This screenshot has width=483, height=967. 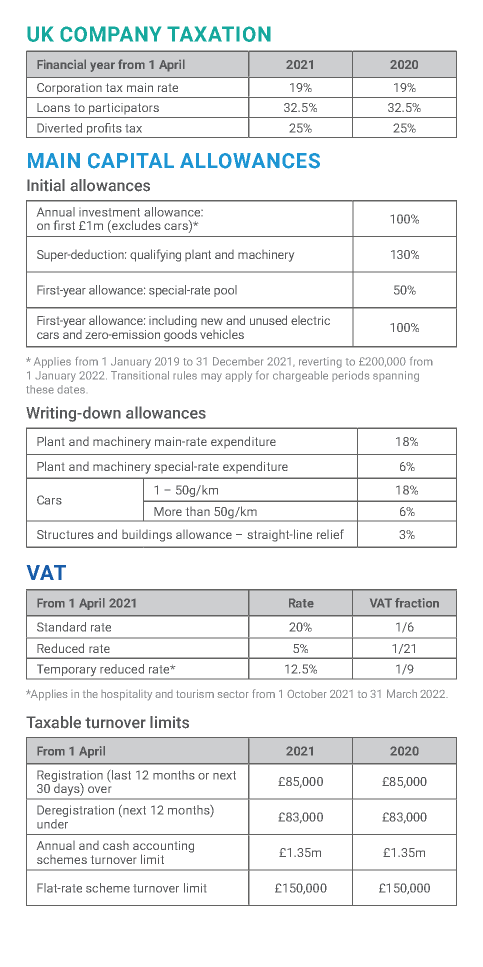 I want to click on accounting, so click(x=163, y=848).
